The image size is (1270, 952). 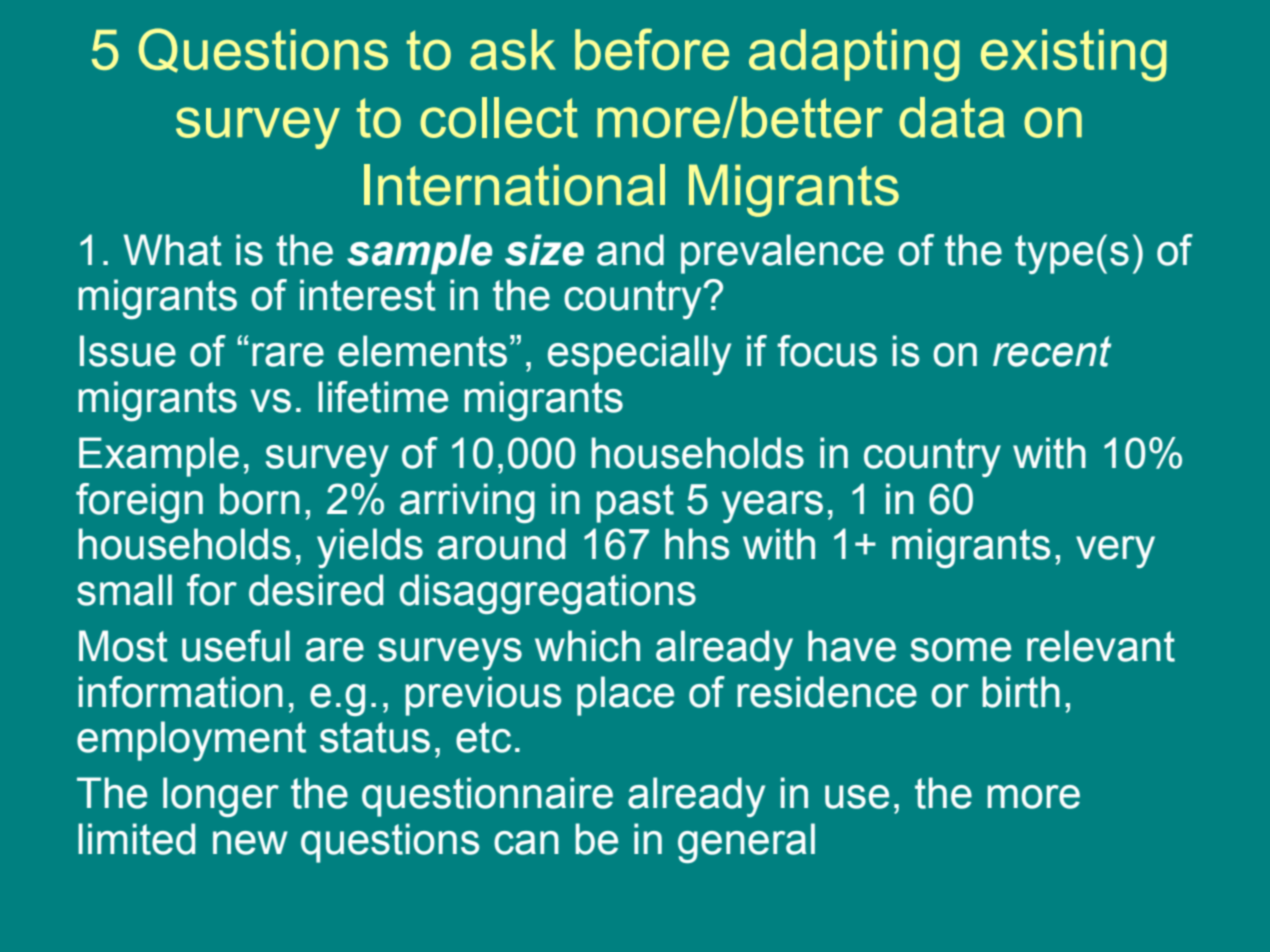 I want to click on ask, so click(x=513, y=49).
